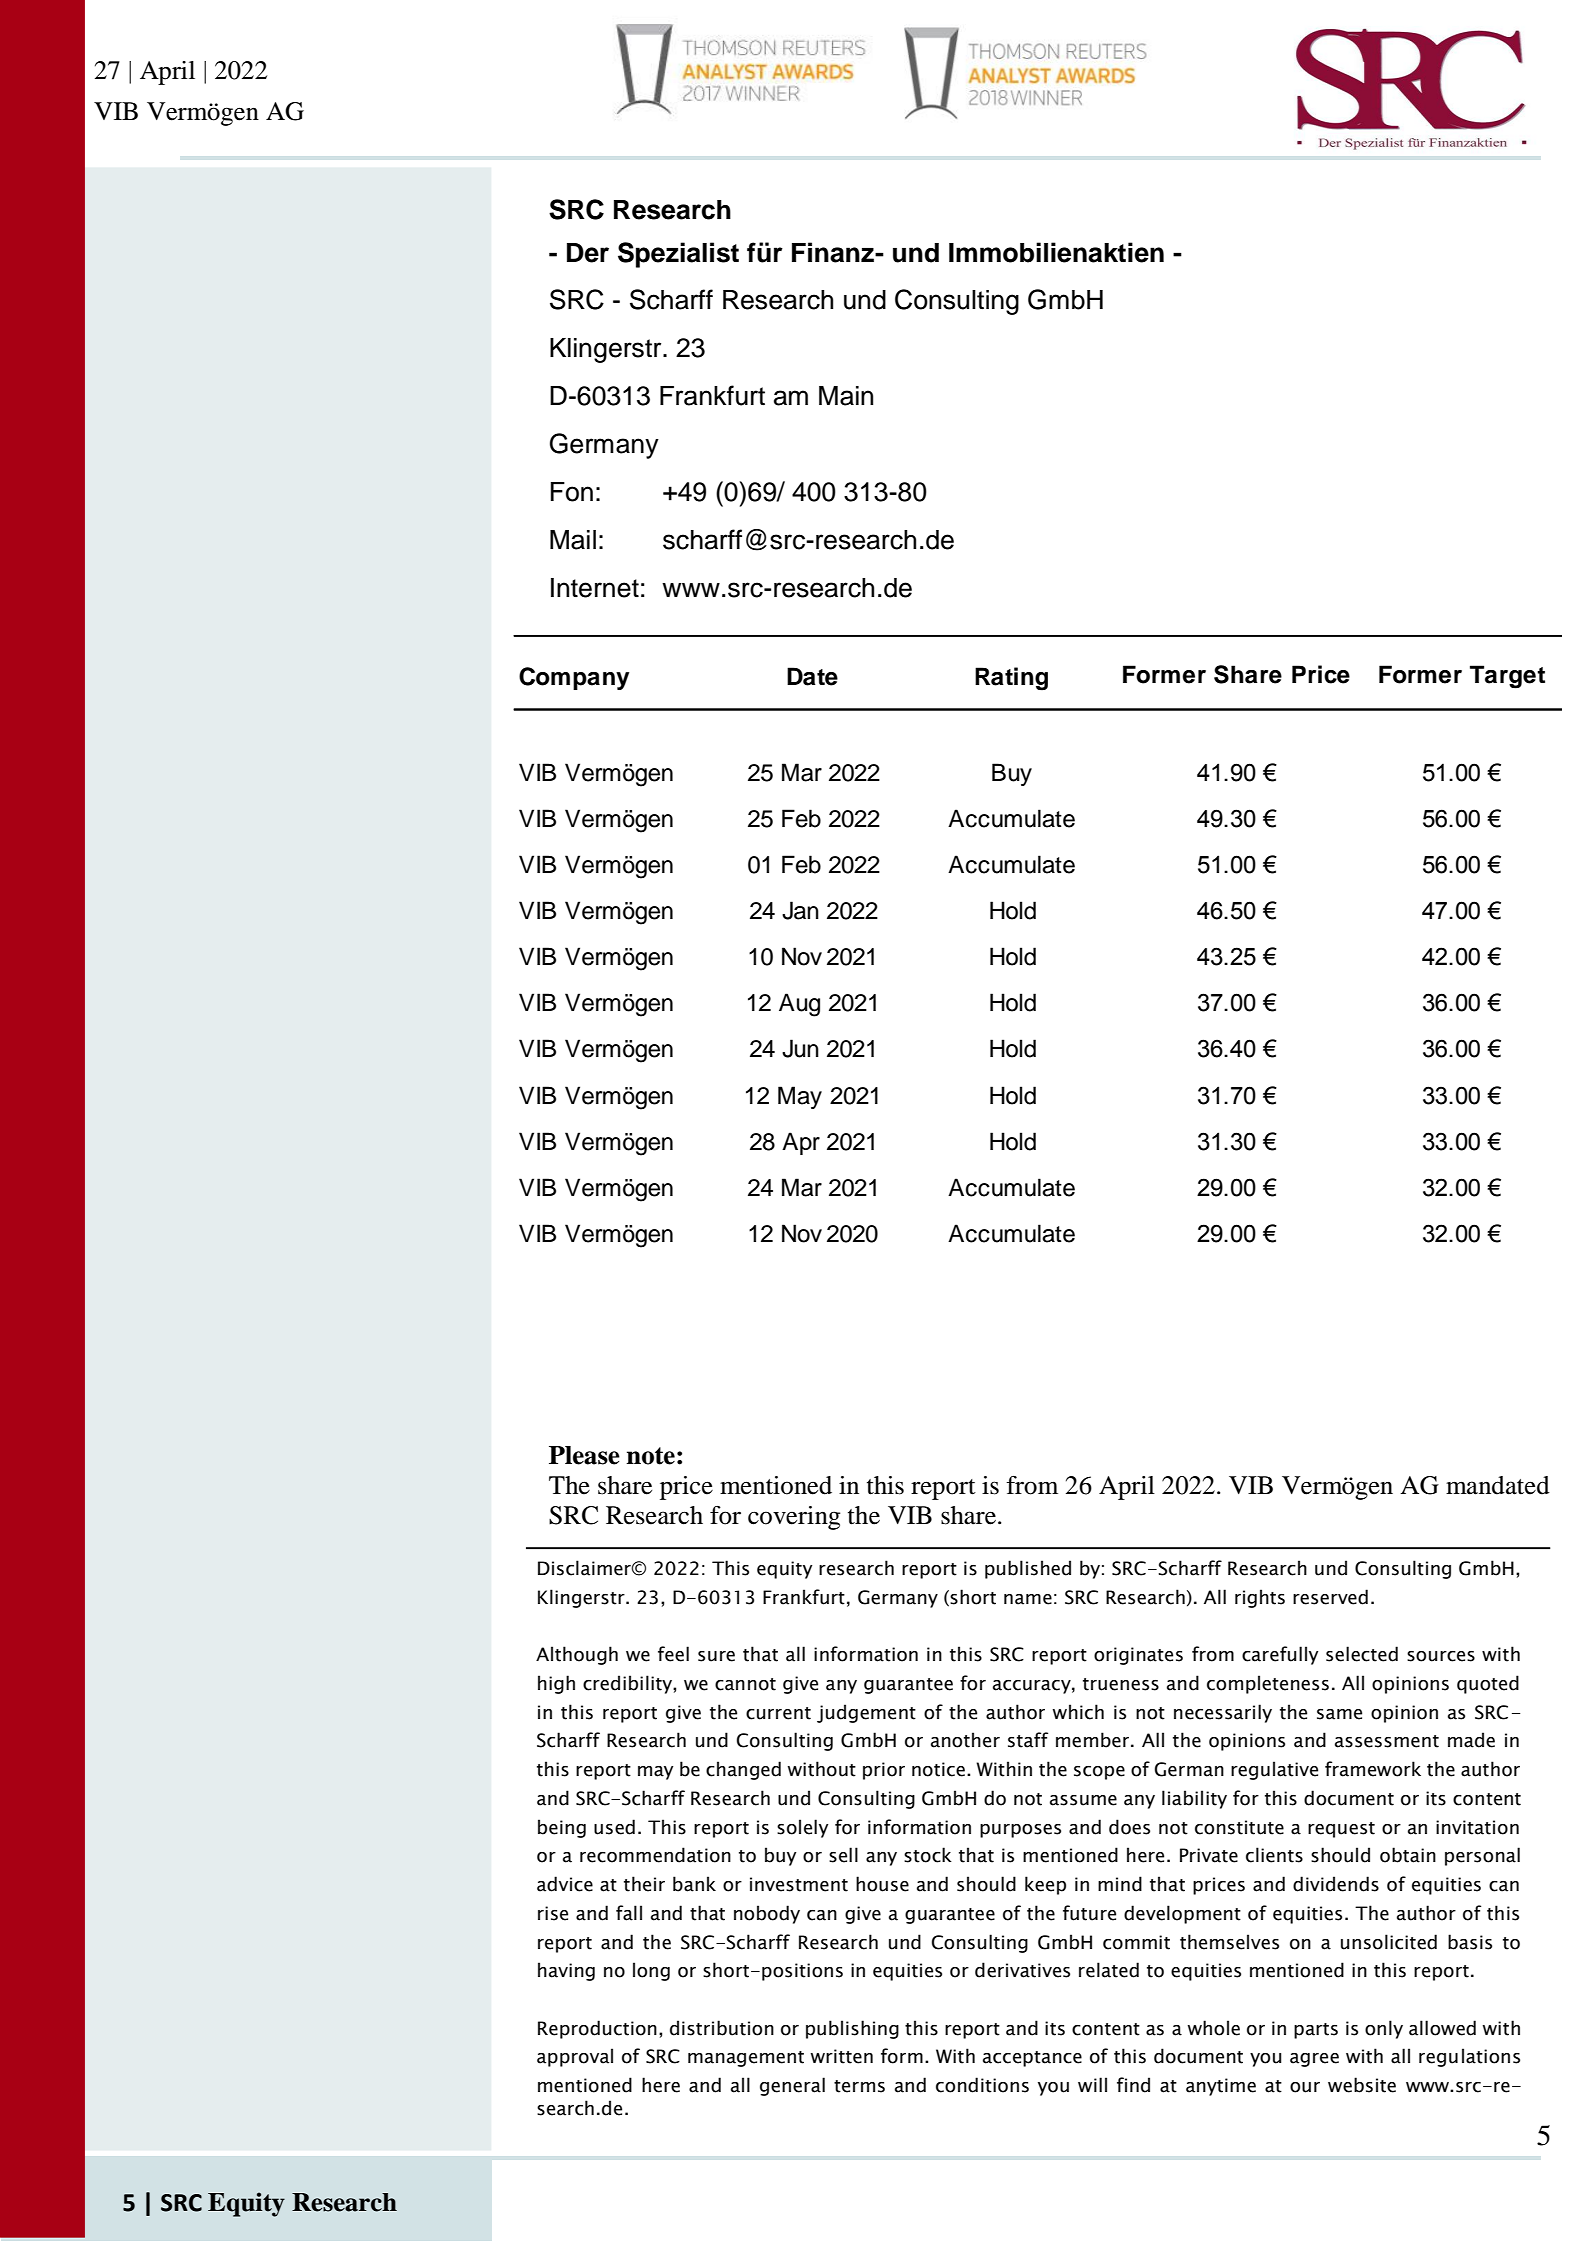 The image size is (1589, 2248). What do you see at coordinates (846, 396) in the image?
I see `Main` at bounding box center [846, 396].
